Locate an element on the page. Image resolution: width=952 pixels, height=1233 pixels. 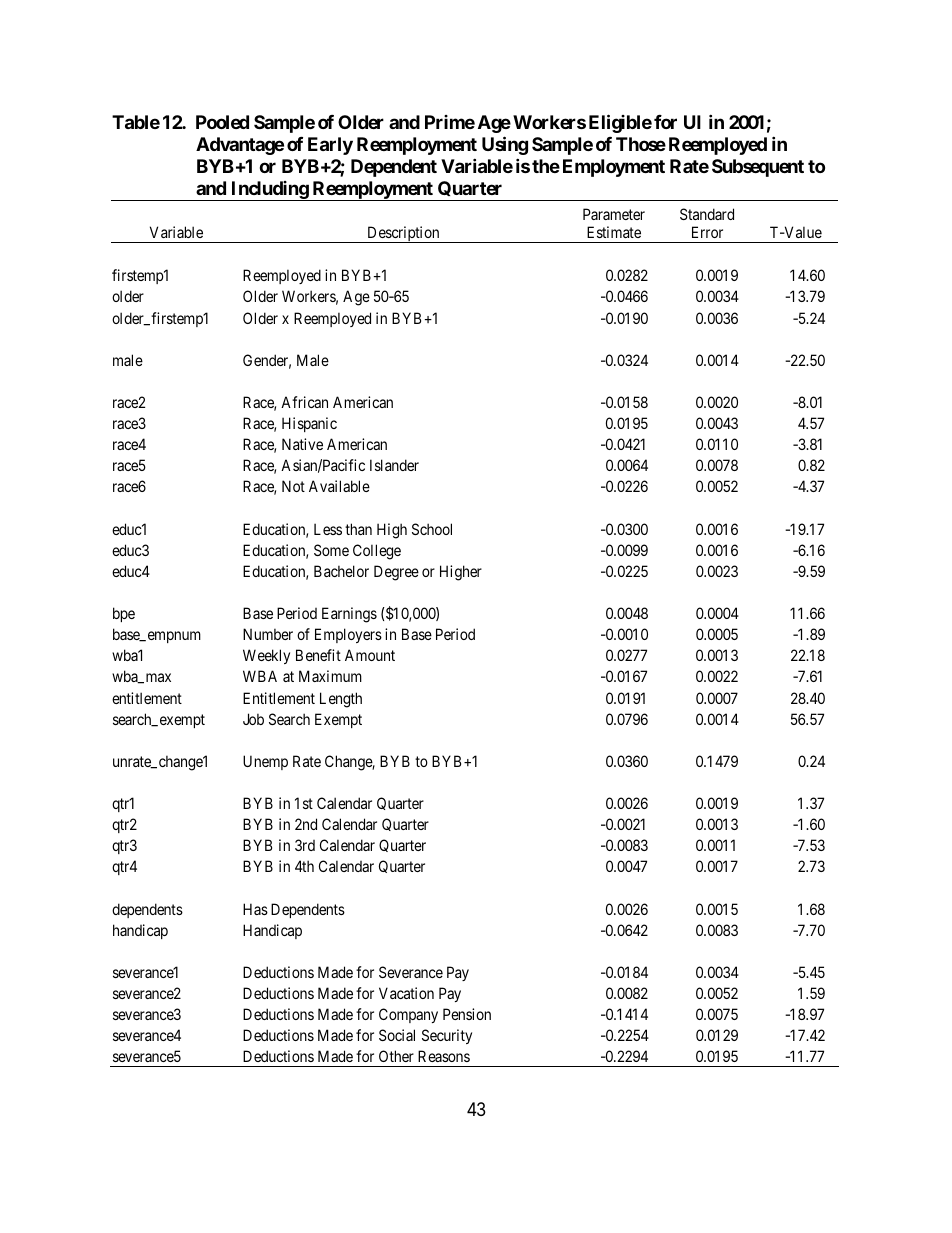
Early is located at coordinates (330, 146).
